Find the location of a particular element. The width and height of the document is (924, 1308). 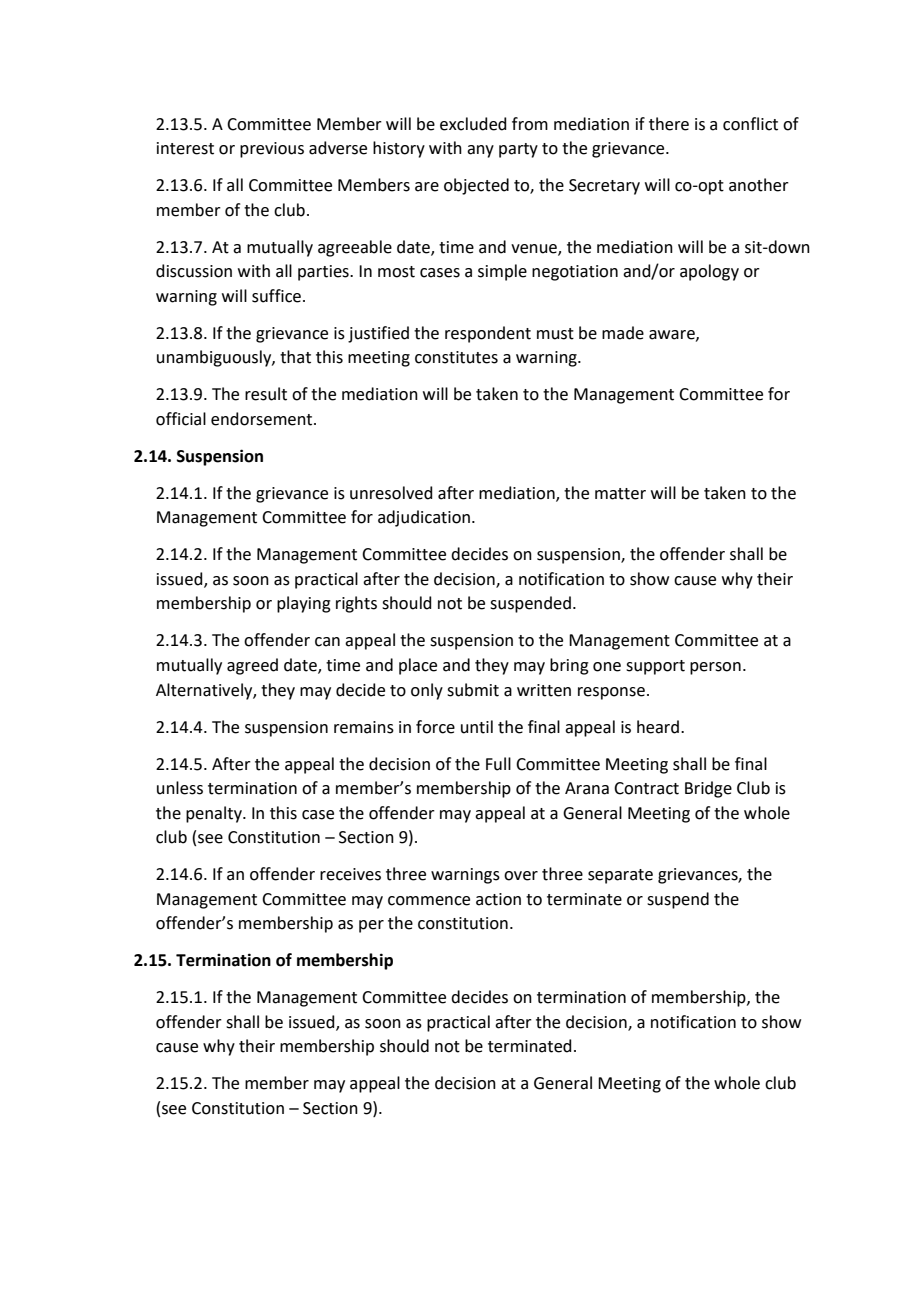

there is located at coordinates (669, 124).
